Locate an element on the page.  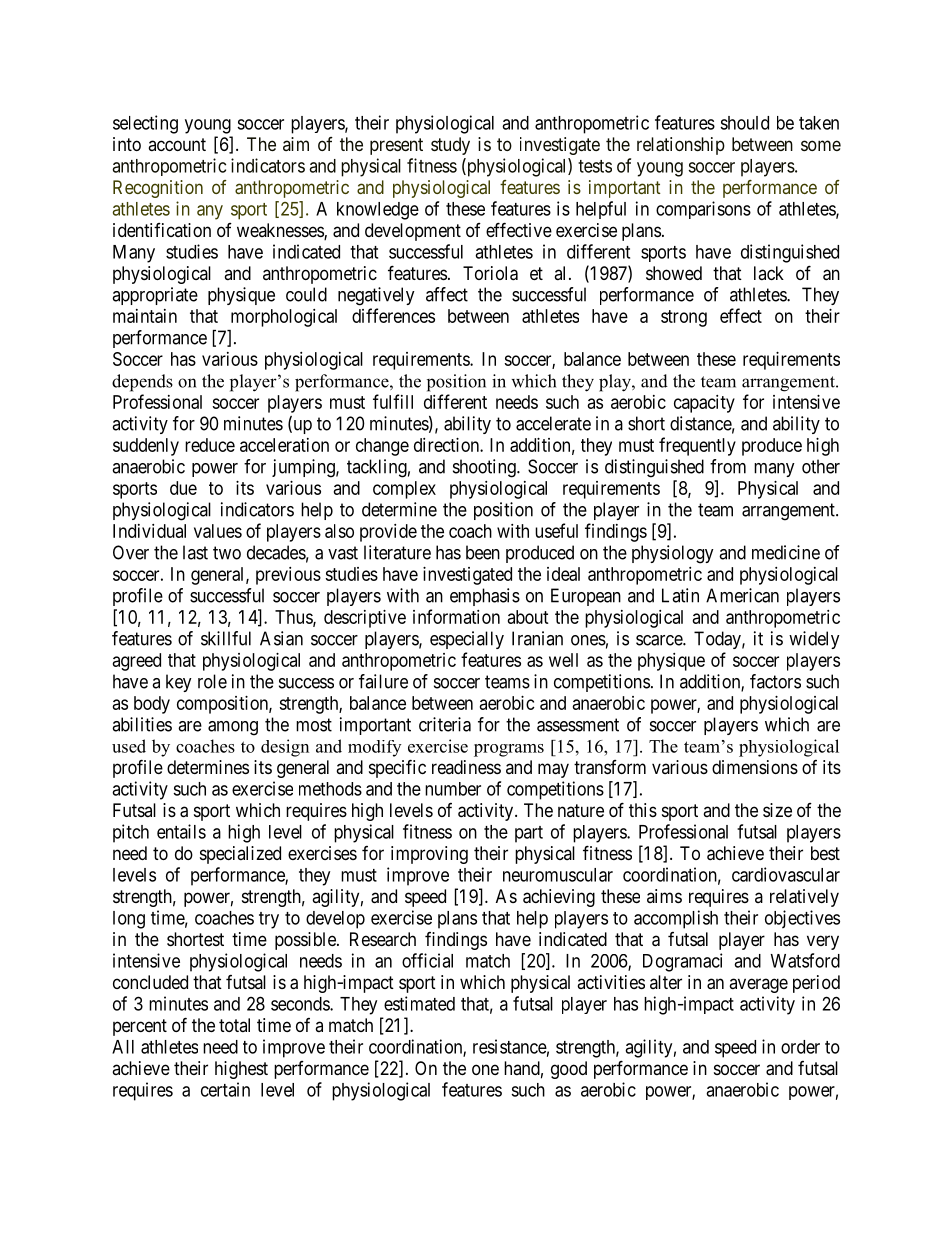
factors is located at coordinates (775, 681).
